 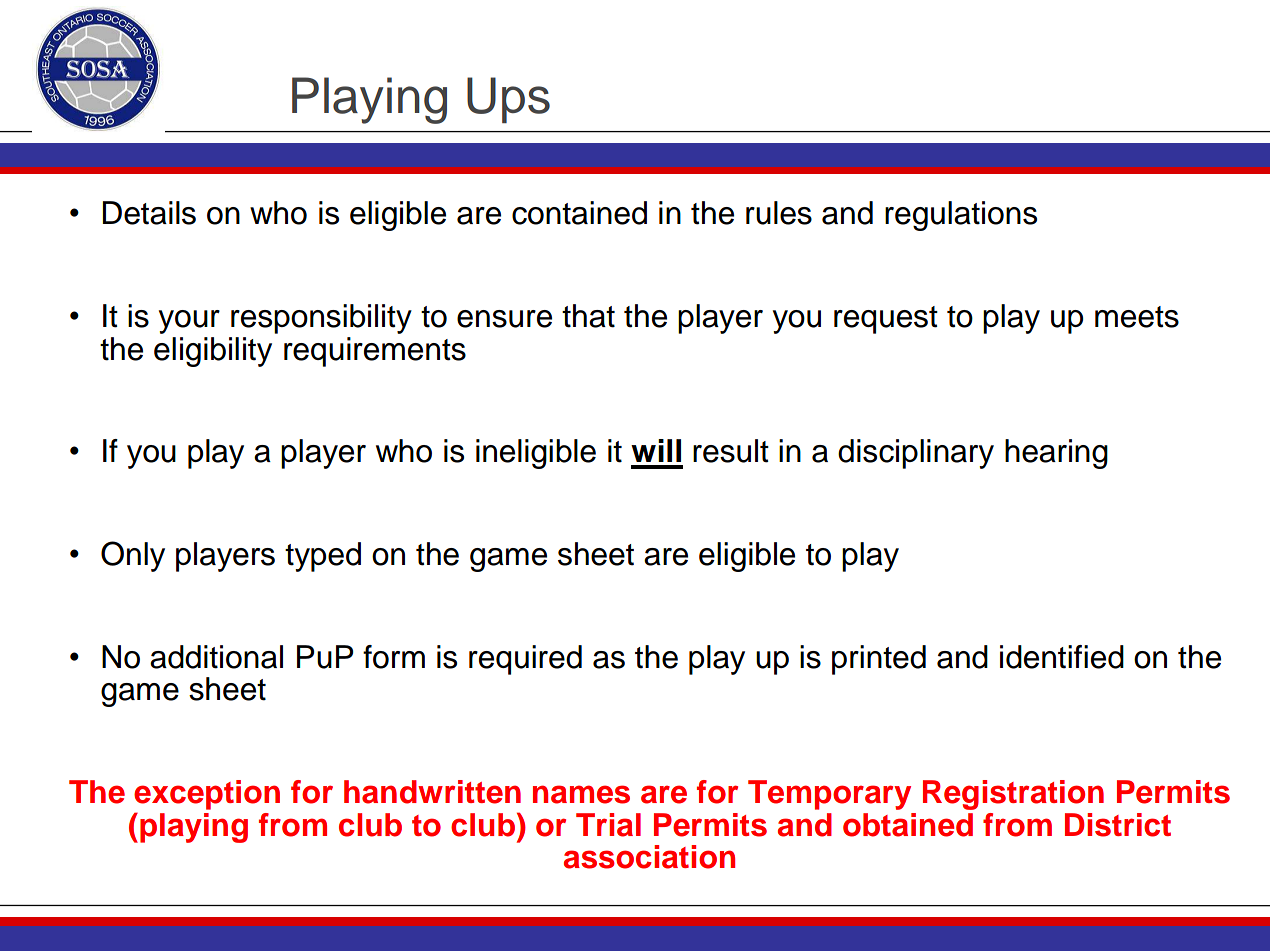 What do you see at coordinates (323, 557) in the screenshot?
I see `typed` at bounding box center [323, 557].
